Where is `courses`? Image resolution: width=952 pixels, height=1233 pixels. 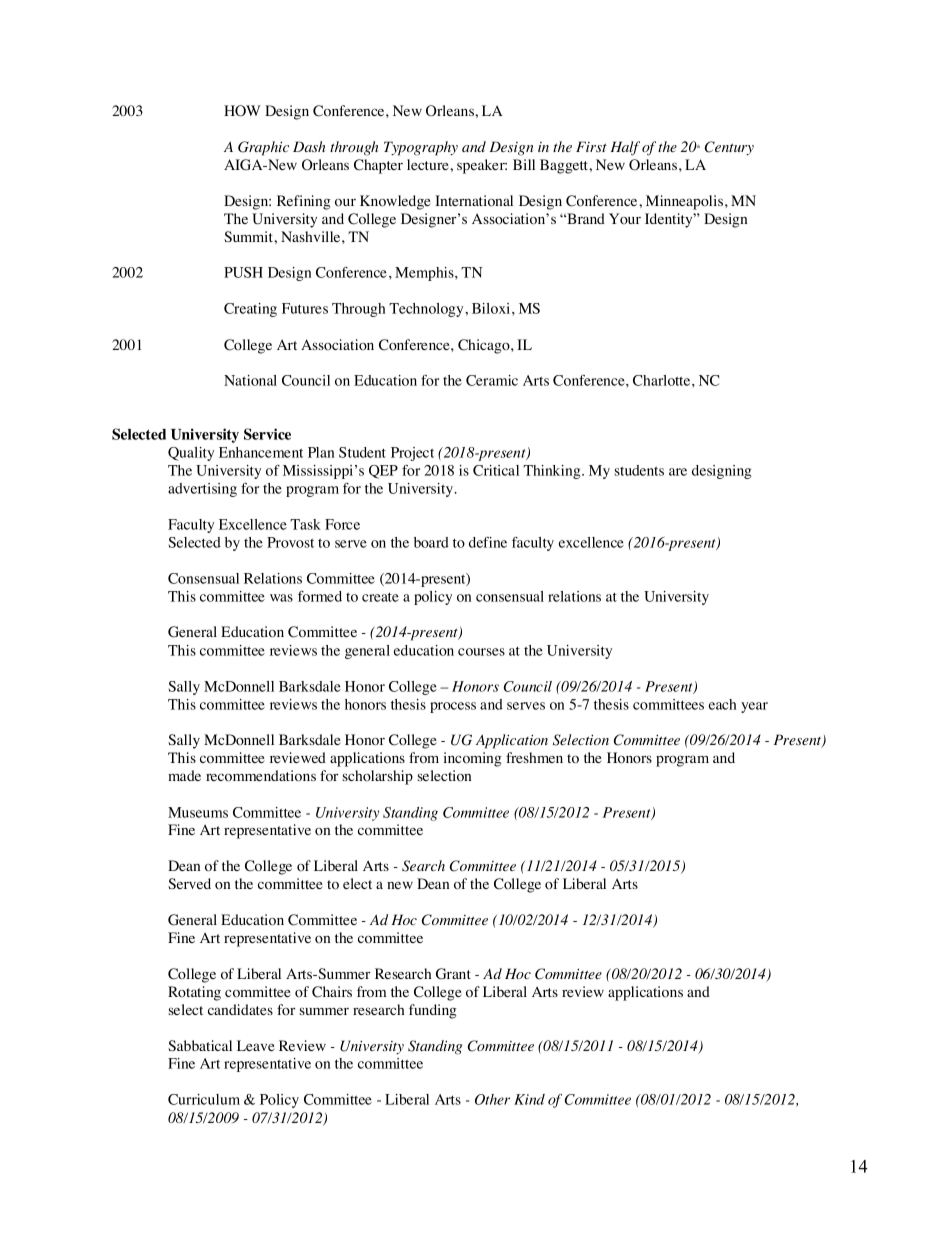 courses is located at coordinates (481, 652).
